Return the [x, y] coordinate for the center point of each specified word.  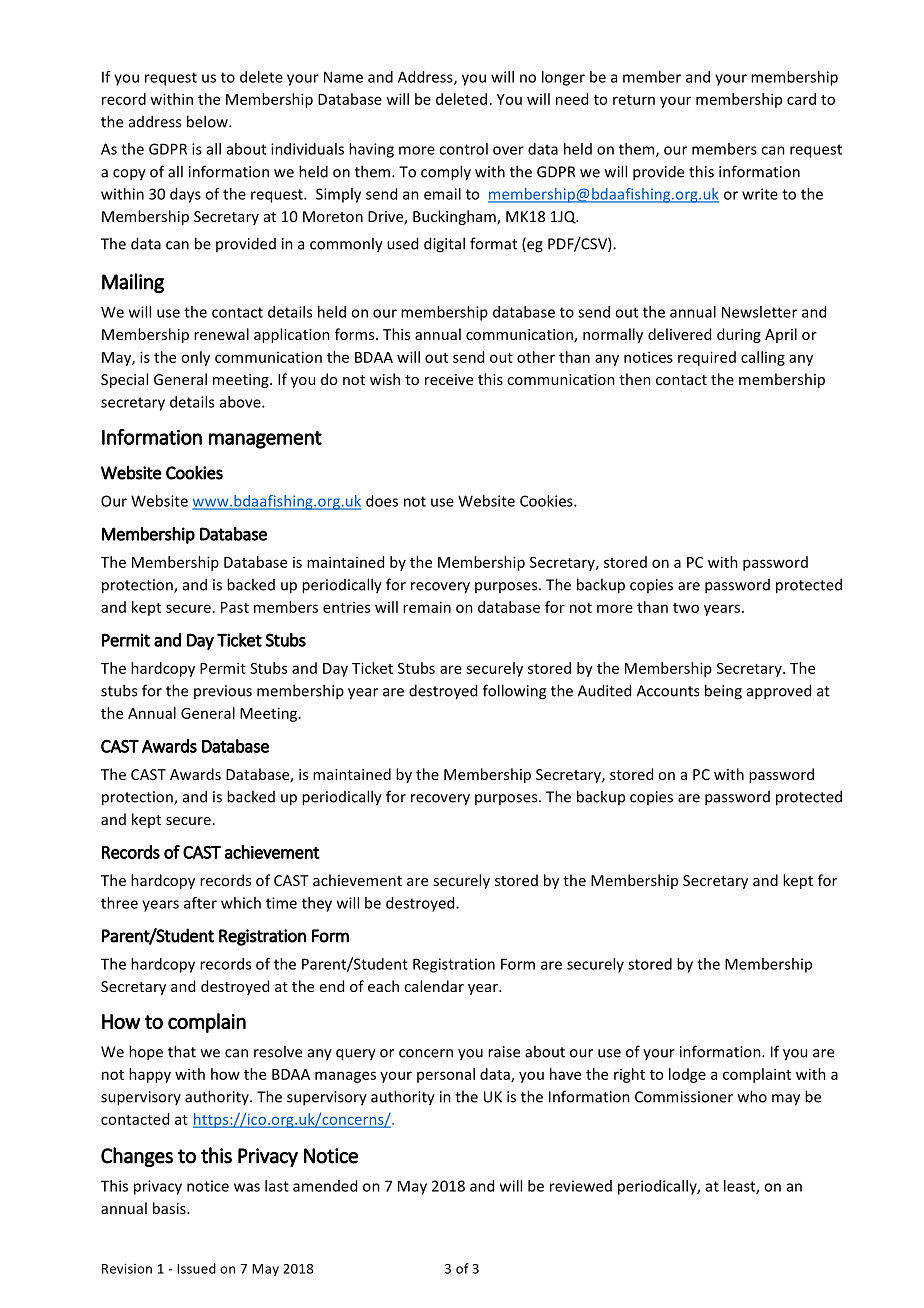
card [801, 99]
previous [223, 692]
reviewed [581, 1186]
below [208, 121]
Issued [196, 1268]
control [463, 149]
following [514, 692]
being [723, 692]
